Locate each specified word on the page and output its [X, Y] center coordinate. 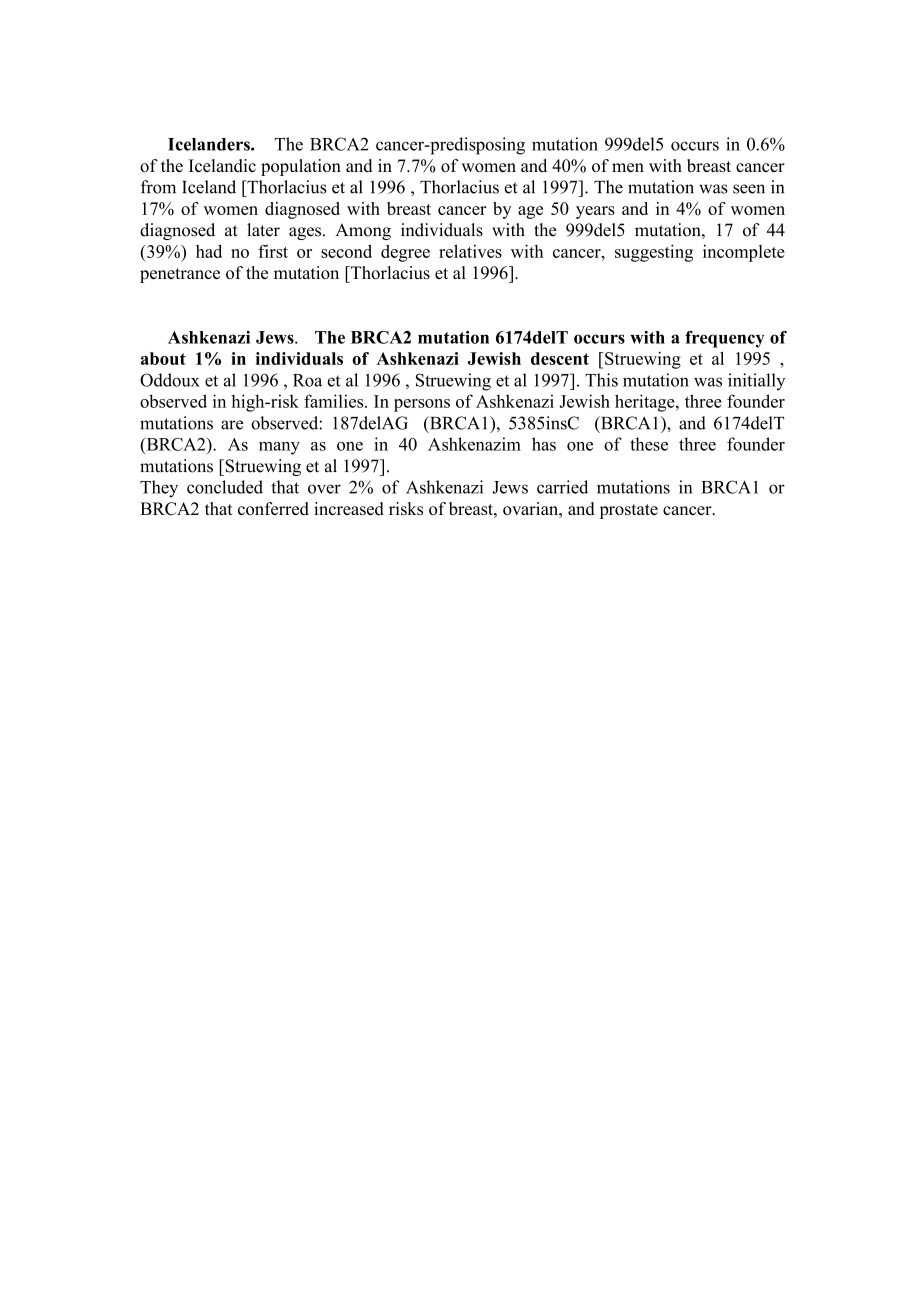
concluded [225, 487]
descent [560, 358]
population [301, 167]
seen [749, 189]
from [158, 187]
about [163, 358]
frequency [724, 339]
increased [349, 508]
